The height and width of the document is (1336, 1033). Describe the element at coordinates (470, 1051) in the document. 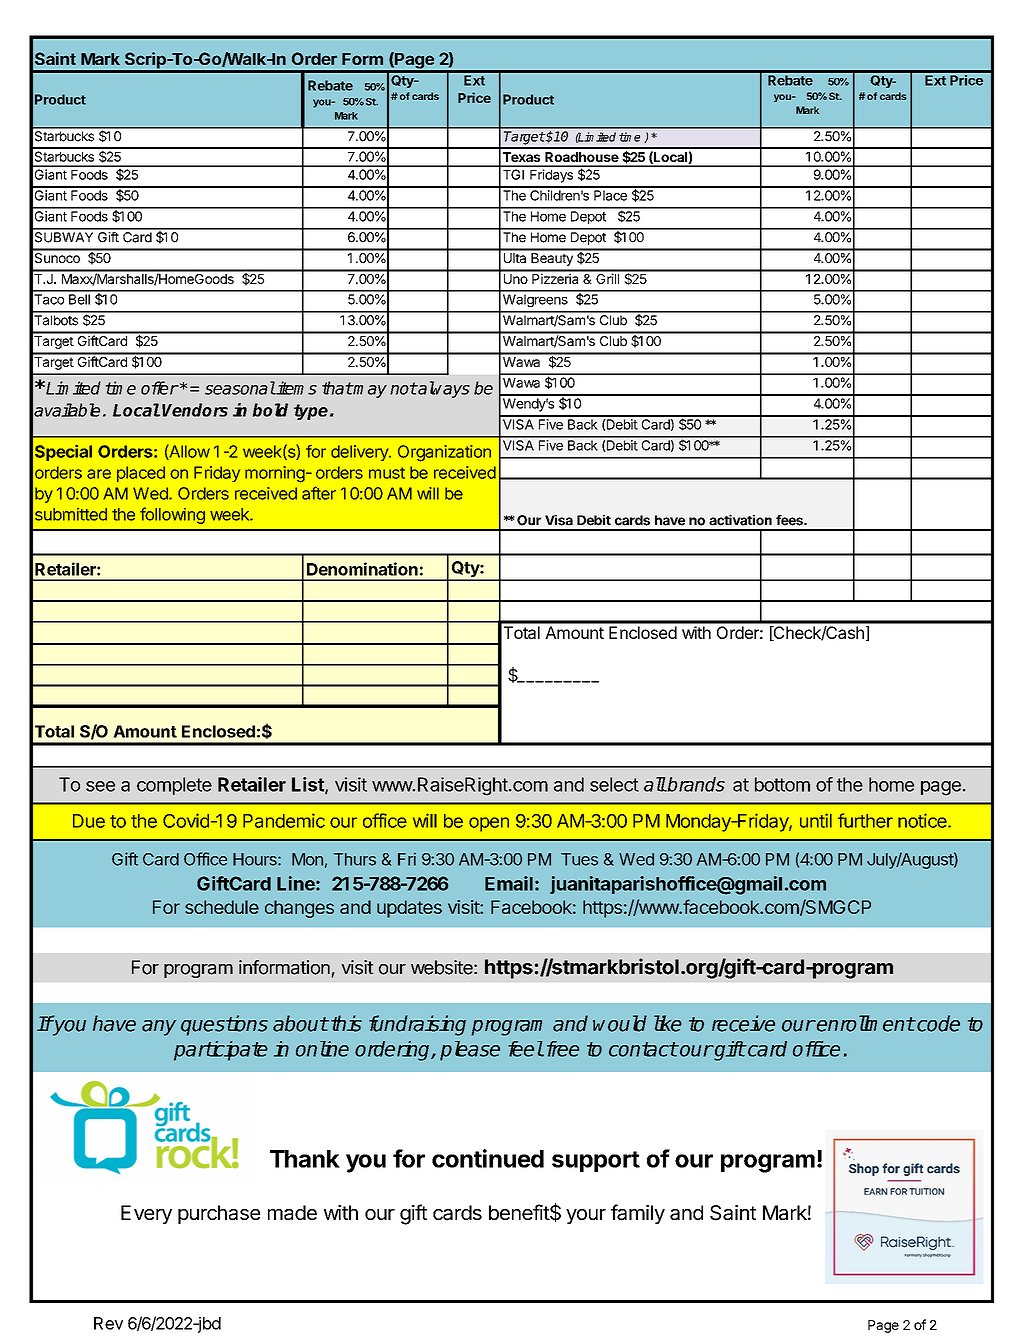

I see `please` at that location.
